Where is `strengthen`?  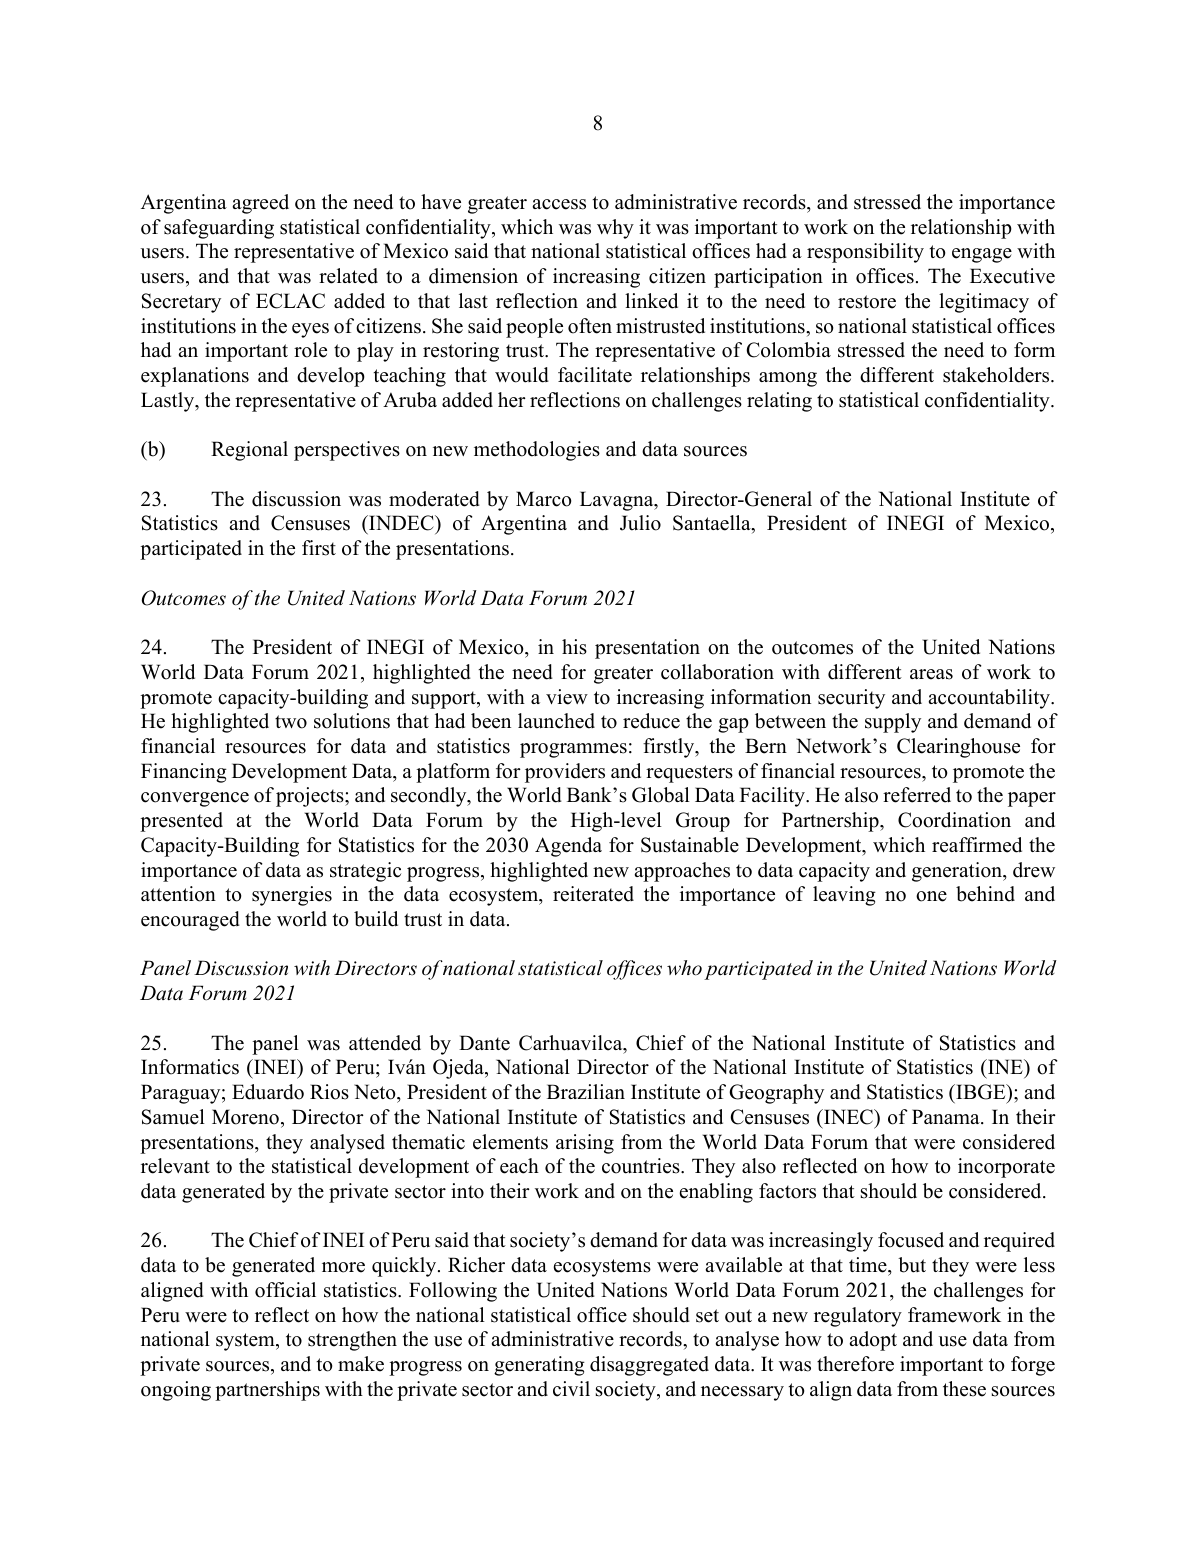 strengthen is located at coordinates (352, 1341).
